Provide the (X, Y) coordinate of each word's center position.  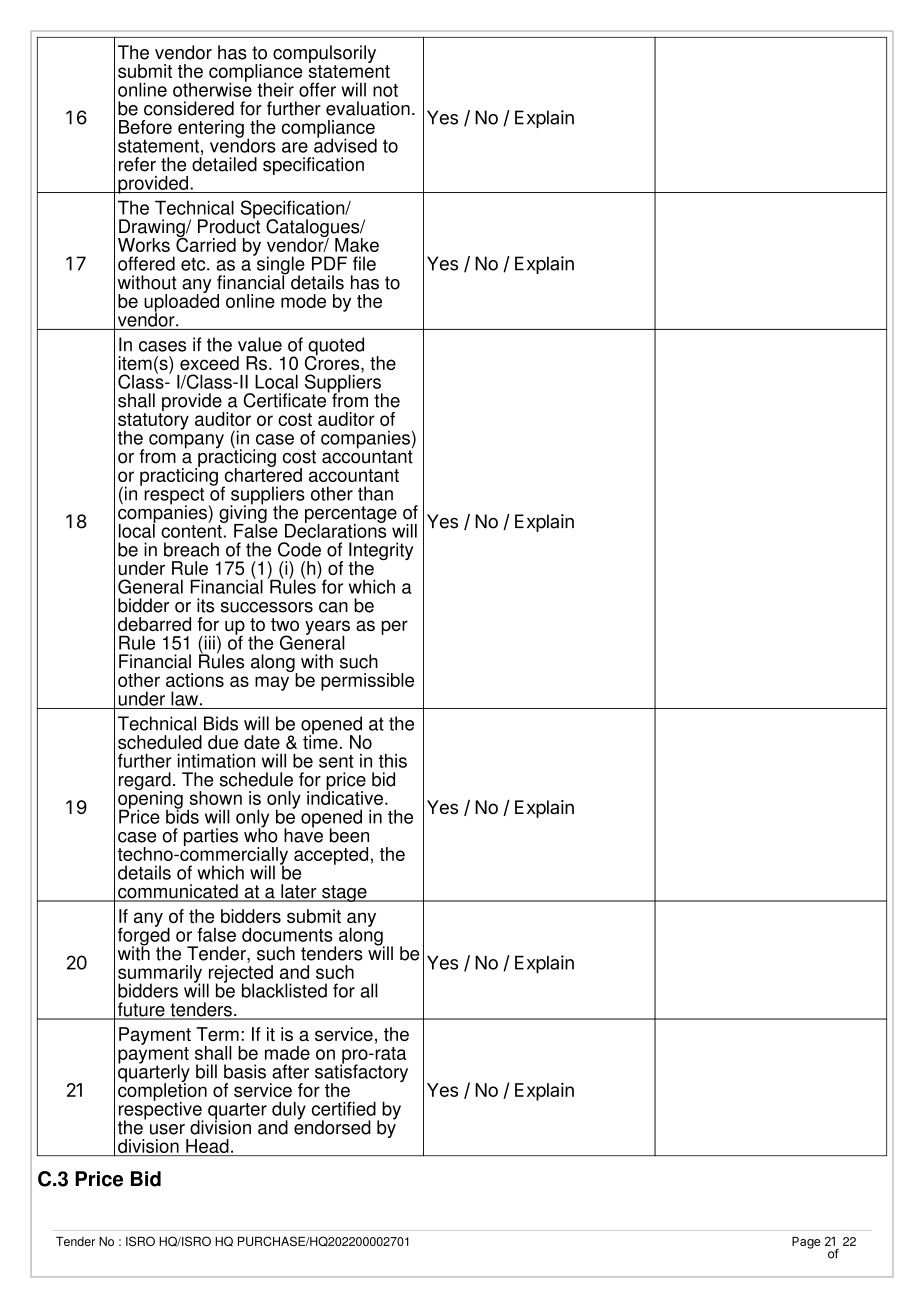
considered (189, 108)
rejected (240, 973)
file (364, 263)
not (385, 90)
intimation (216, 760)
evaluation (368, 108)
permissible (367, 682)
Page (806, 1243)
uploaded (181, 302)
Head (207, 1147)
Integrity (381, 552)
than (375, 493)
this (393, 760)
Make (357, 245)
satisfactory (361, 1073)
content (192, 530)
